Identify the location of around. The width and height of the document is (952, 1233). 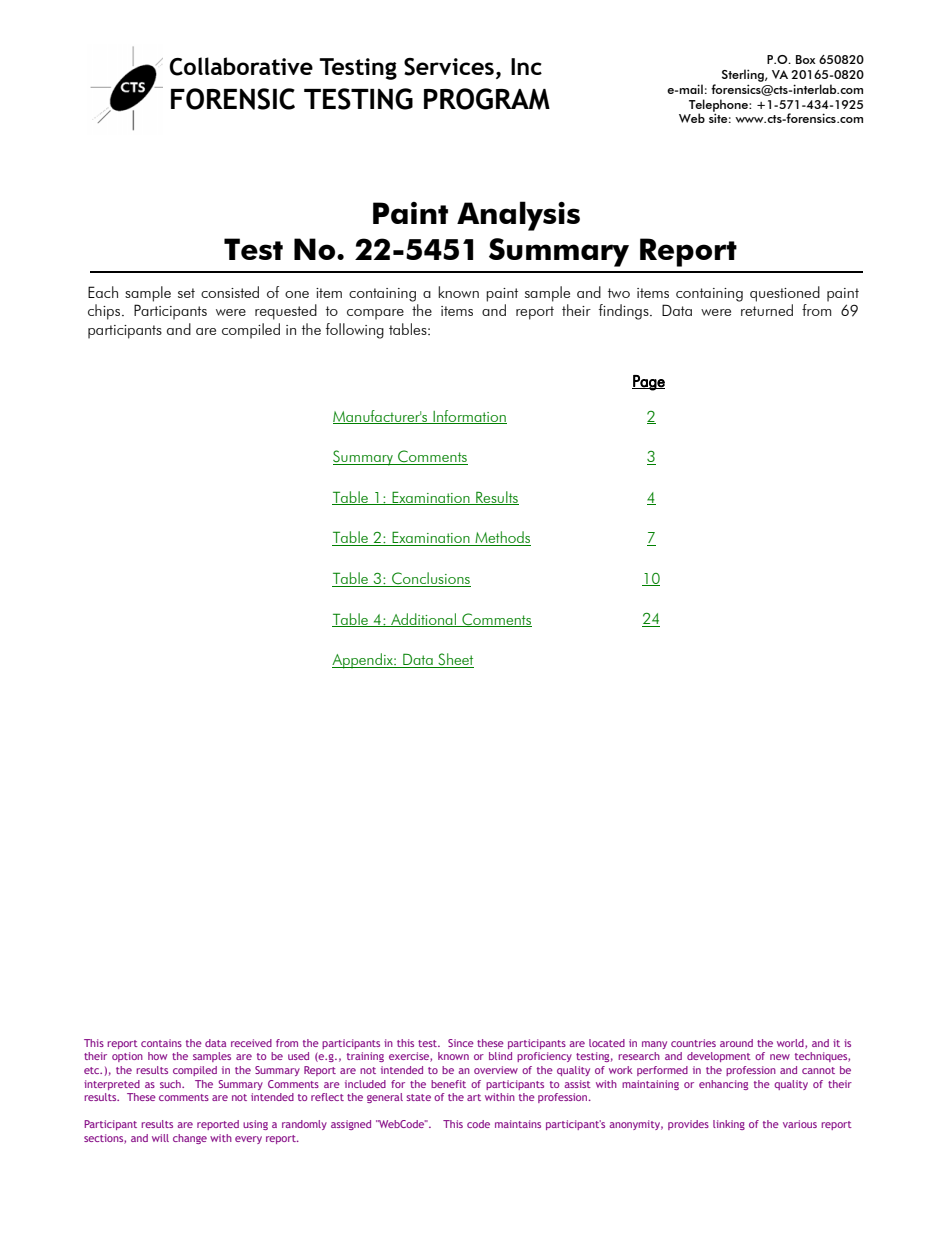
(736, 1043).
